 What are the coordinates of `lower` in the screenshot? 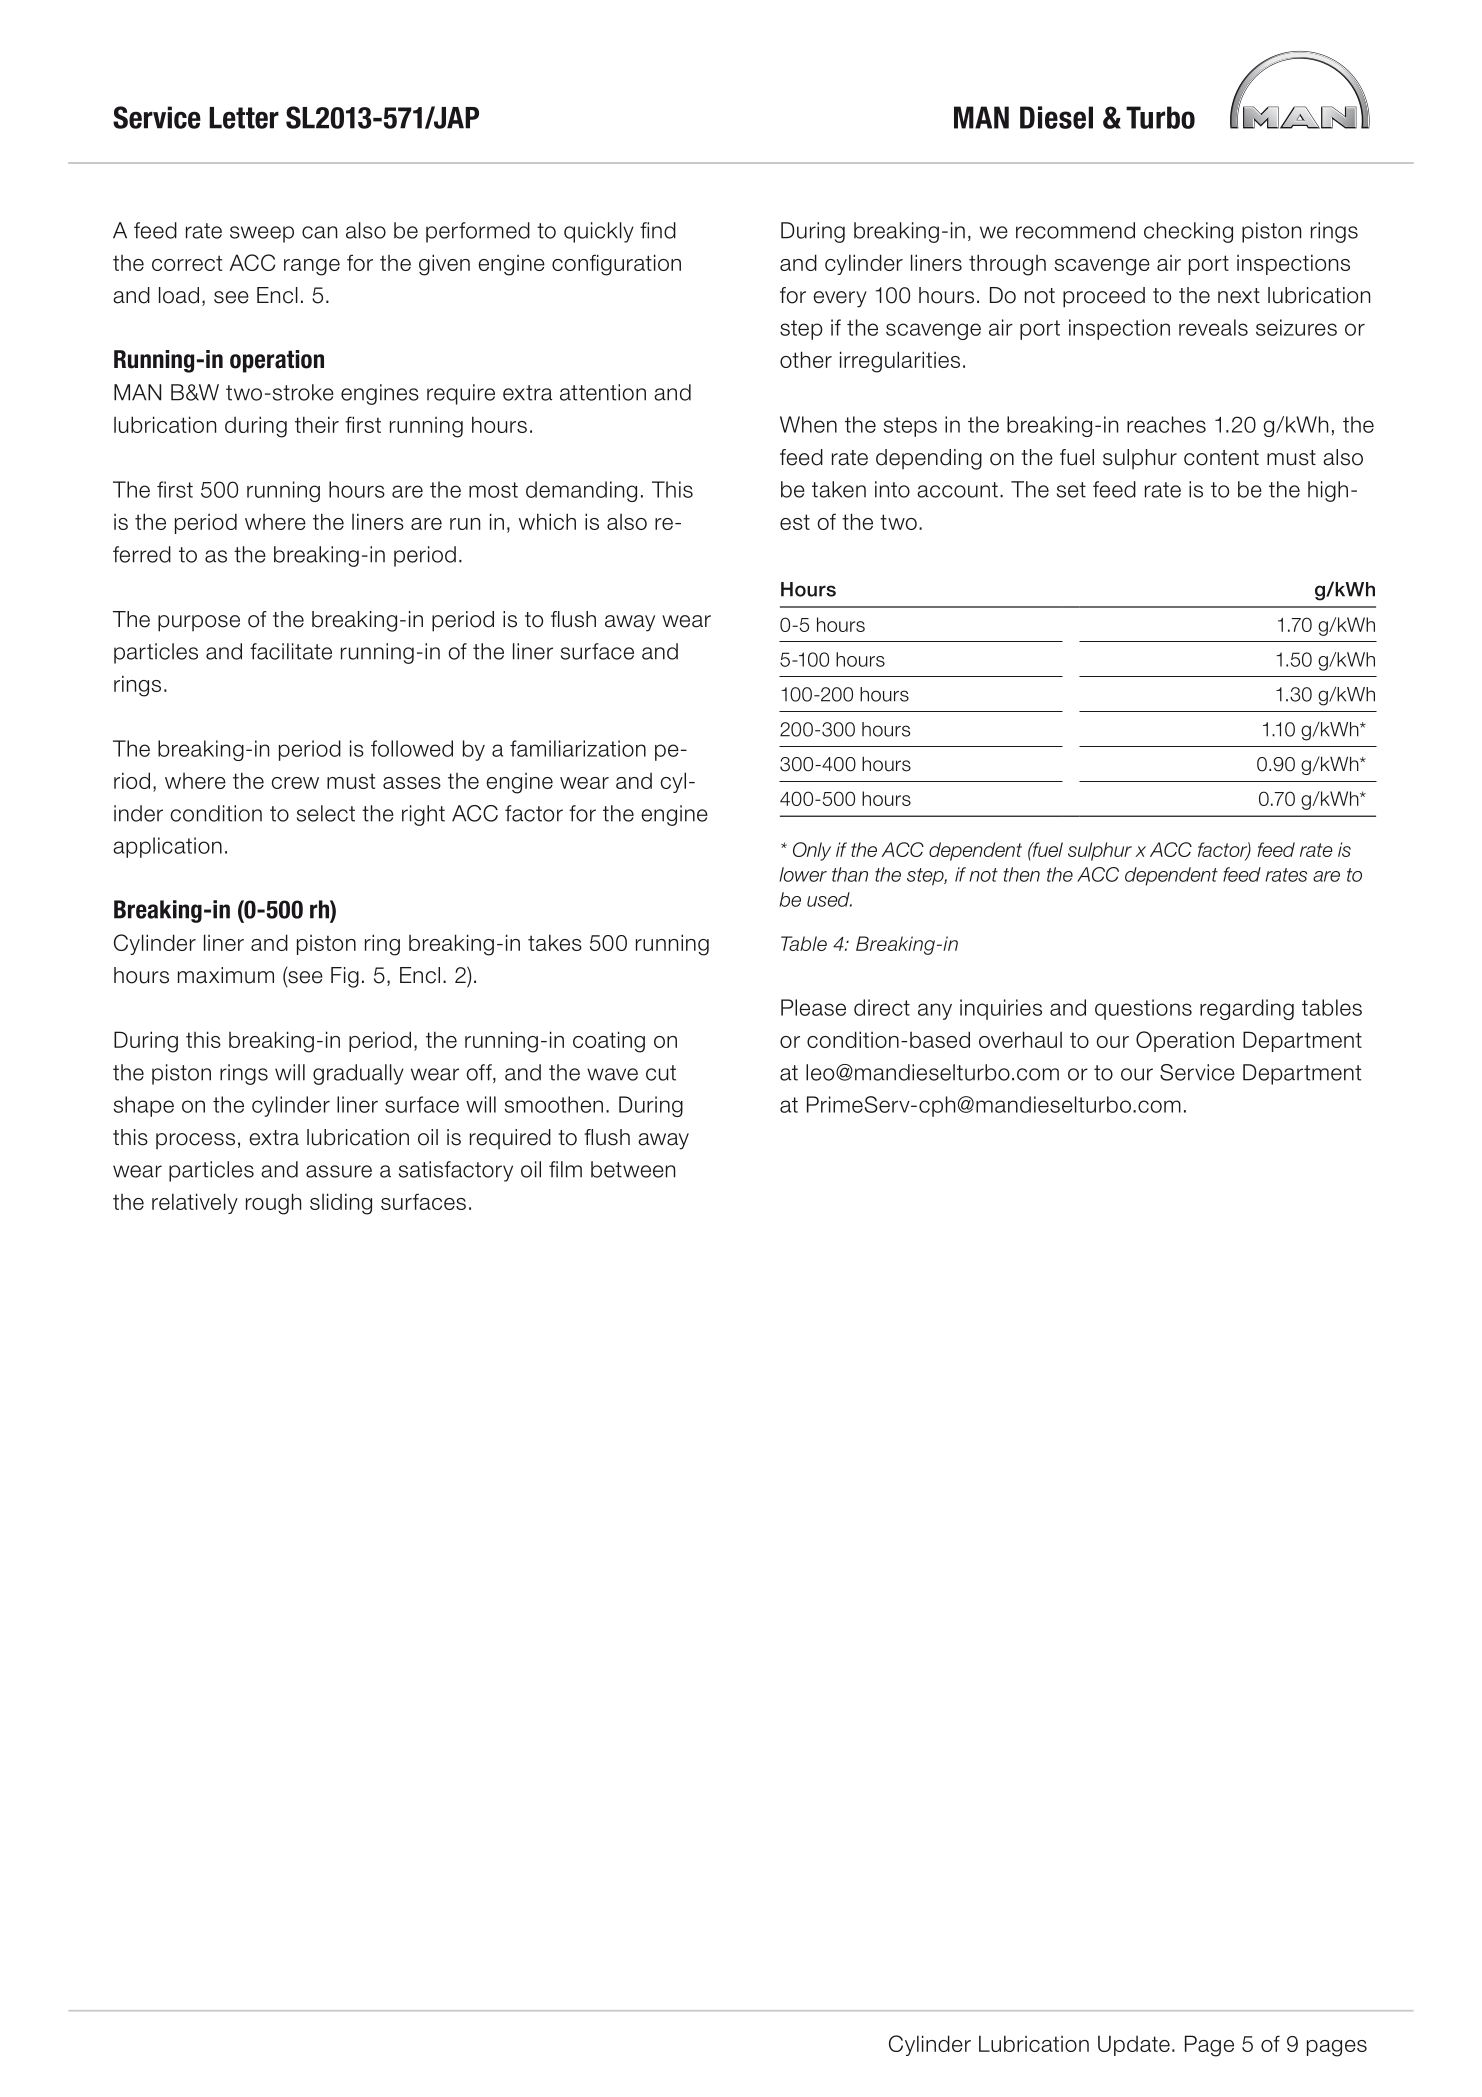 It's located at (803, 874).
